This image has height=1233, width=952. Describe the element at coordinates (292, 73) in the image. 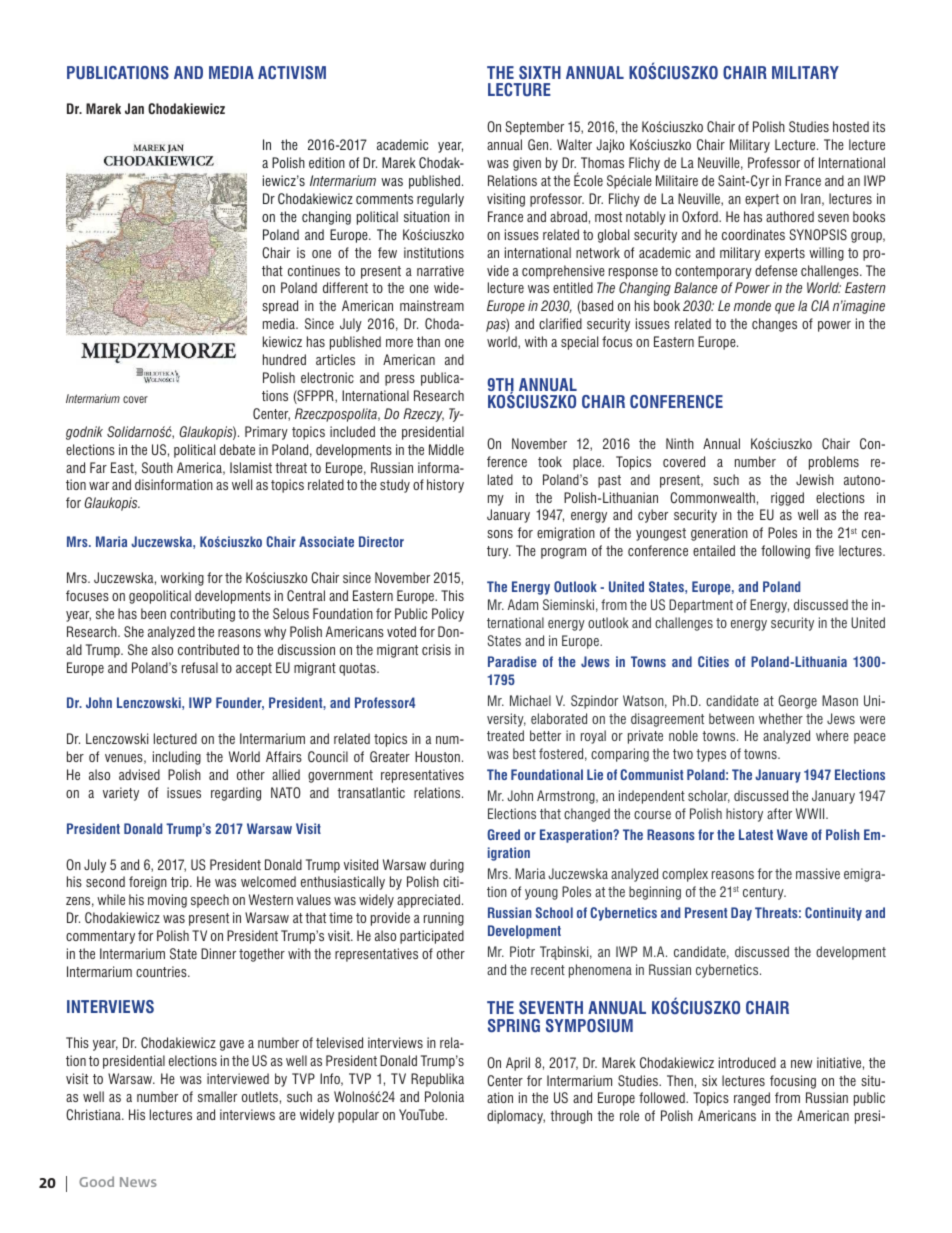

I see `ACTIVISM` at that location.
